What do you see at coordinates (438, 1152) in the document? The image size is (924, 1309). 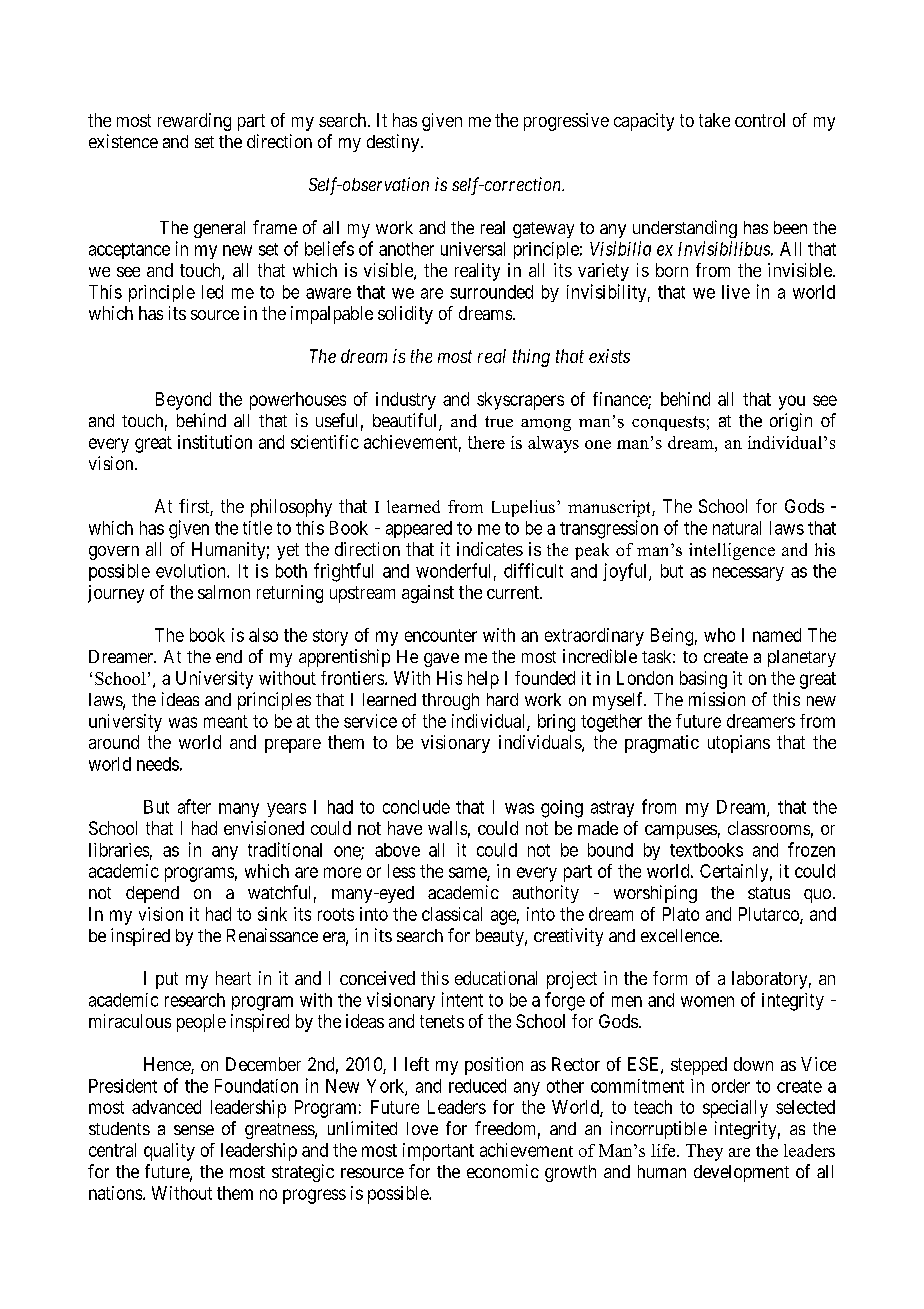 I see `important` at bounding box center [438, 1152].
